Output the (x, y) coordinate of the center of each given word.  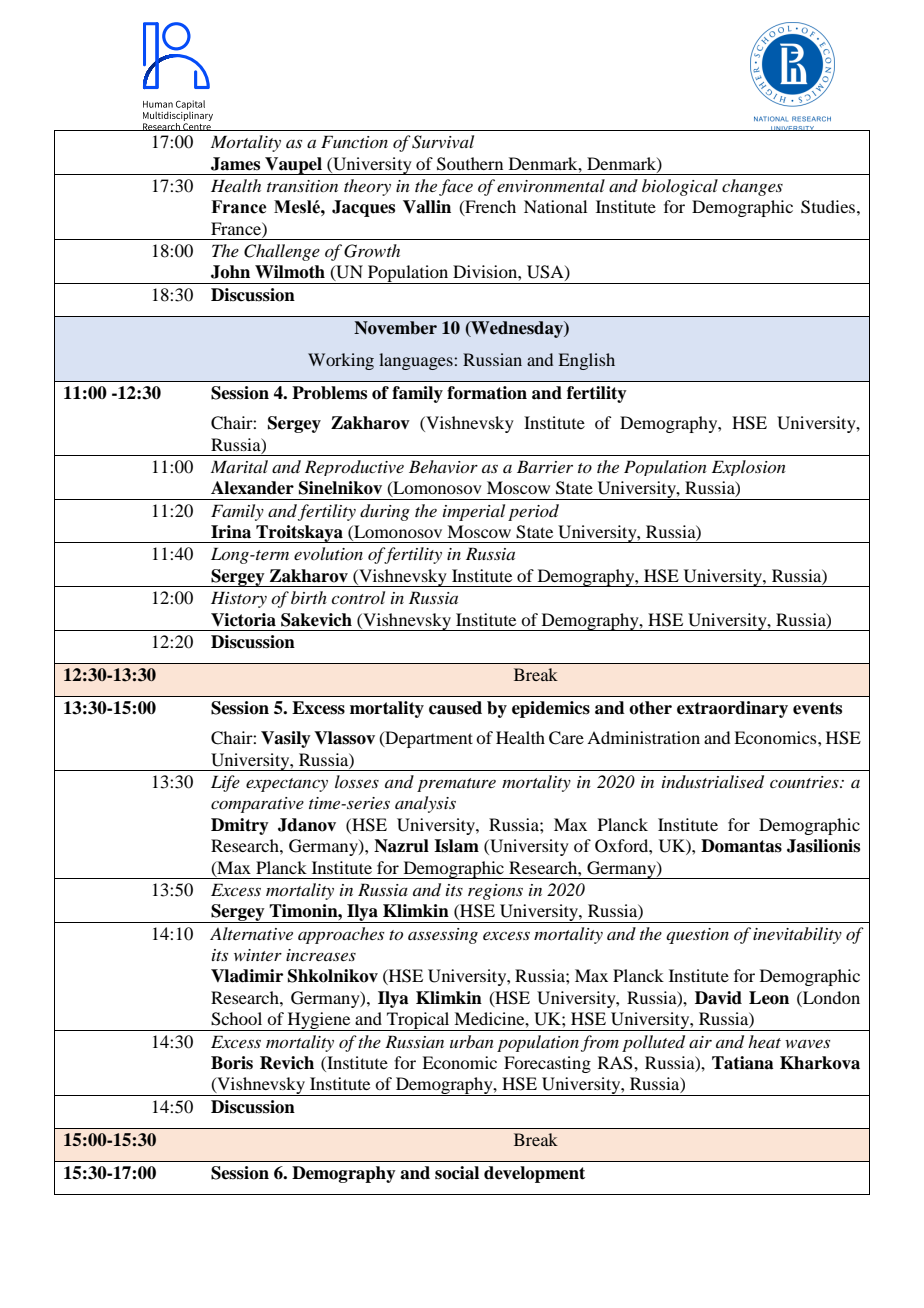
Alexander (252, 488)
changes (752, 187)
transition (302, 186)
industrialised (713, 782)
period (533, 512)
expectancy (287, 785)
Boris (232, 1063)
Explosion (749, 468)
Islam (456, 846)
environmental (551, 185)
